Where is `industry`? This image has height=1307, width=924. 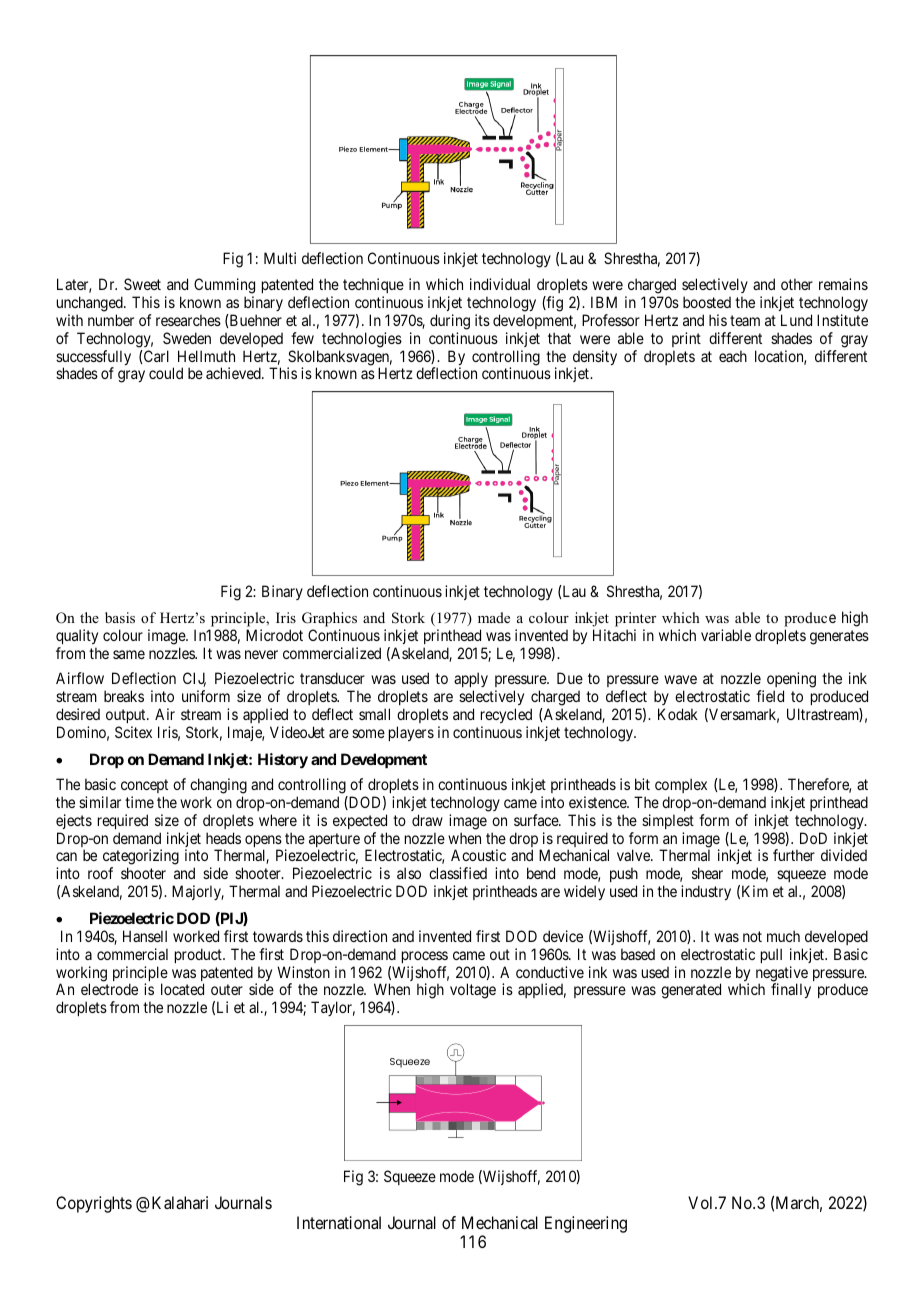 industry is located at coordinates (706, 892).
